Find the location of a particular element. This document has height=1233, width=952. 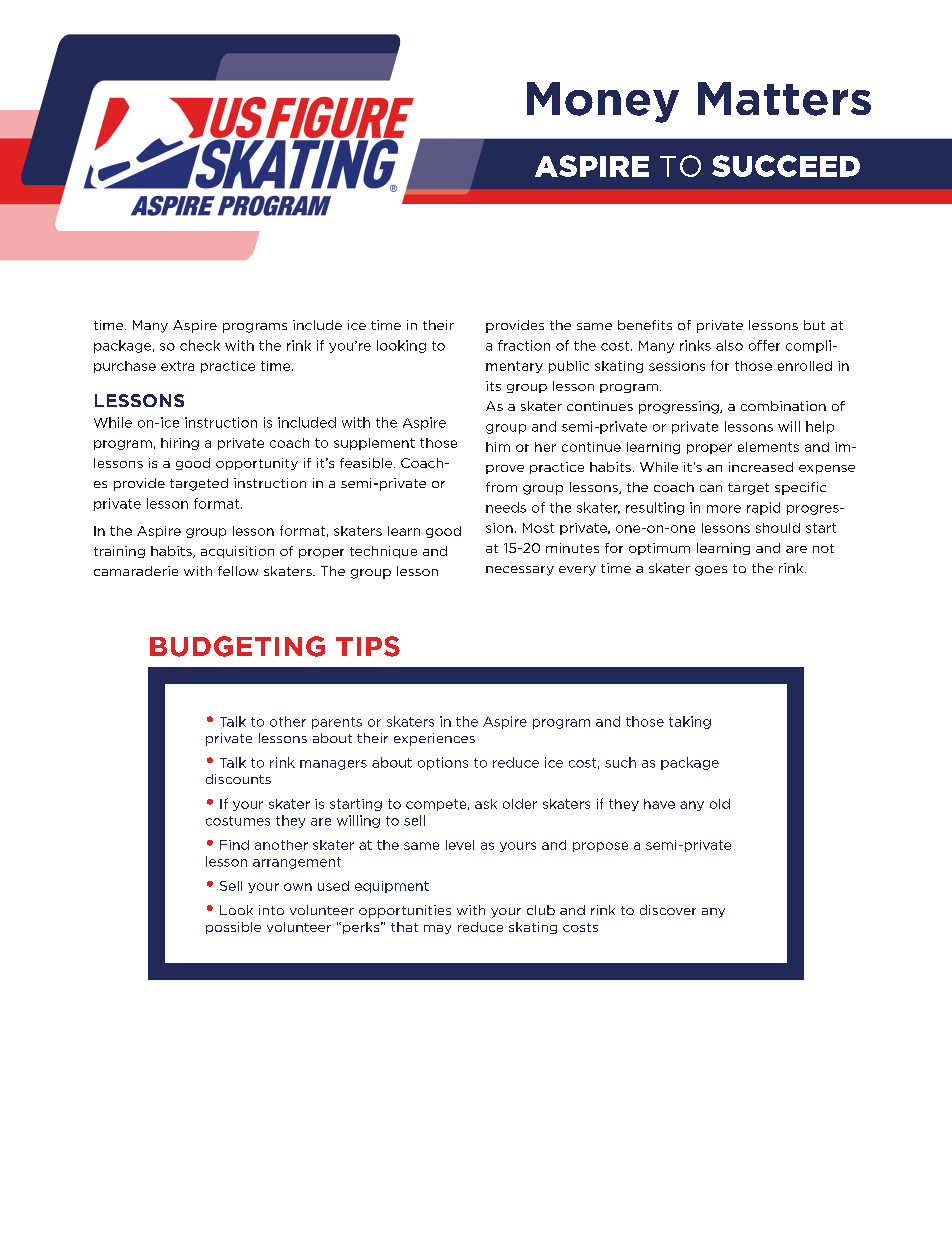

may is located at coordinates (437, 929).
